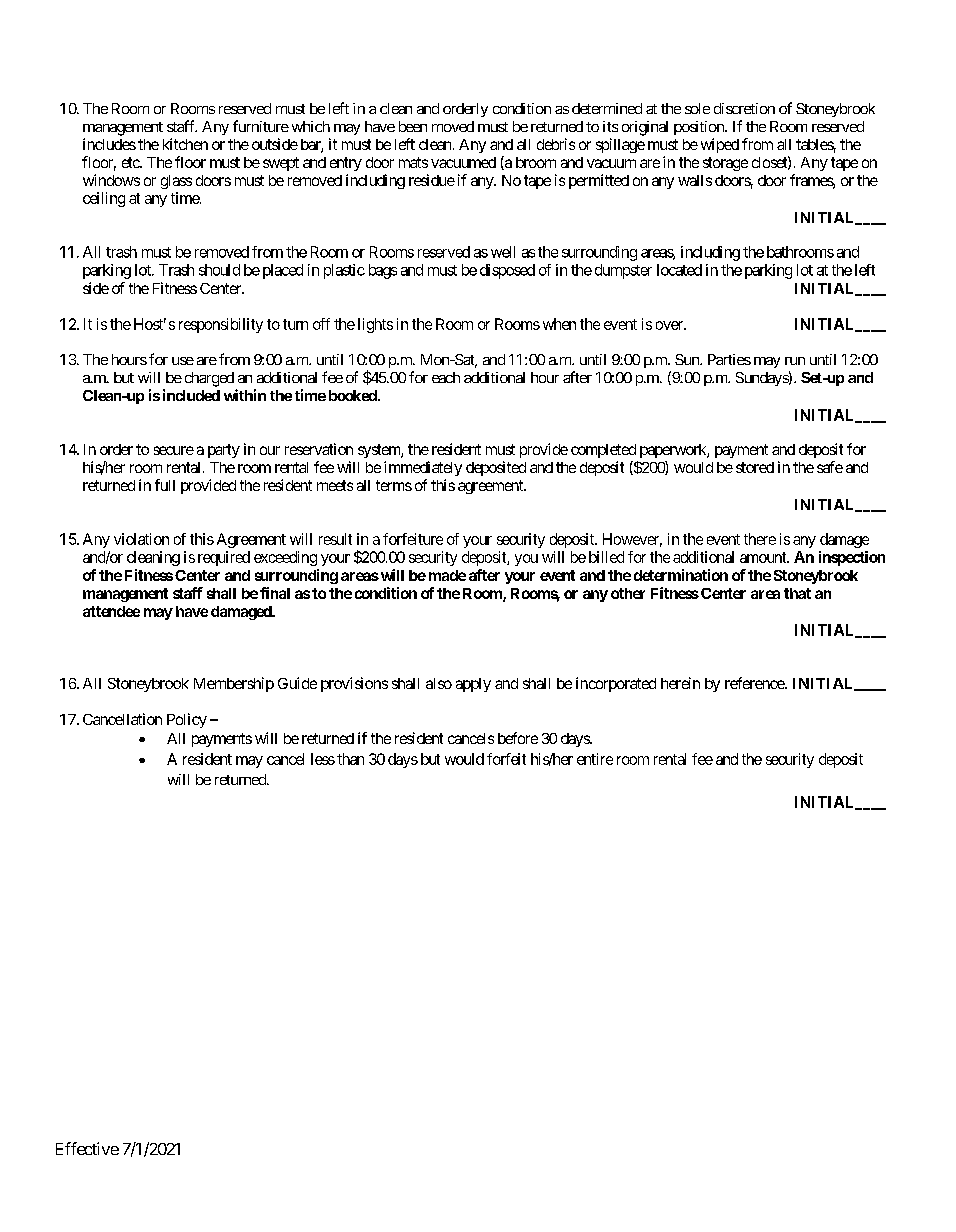 The width and height of the screenshot is (956, 1232). I want to click on kitchen, so click(185, 144).
